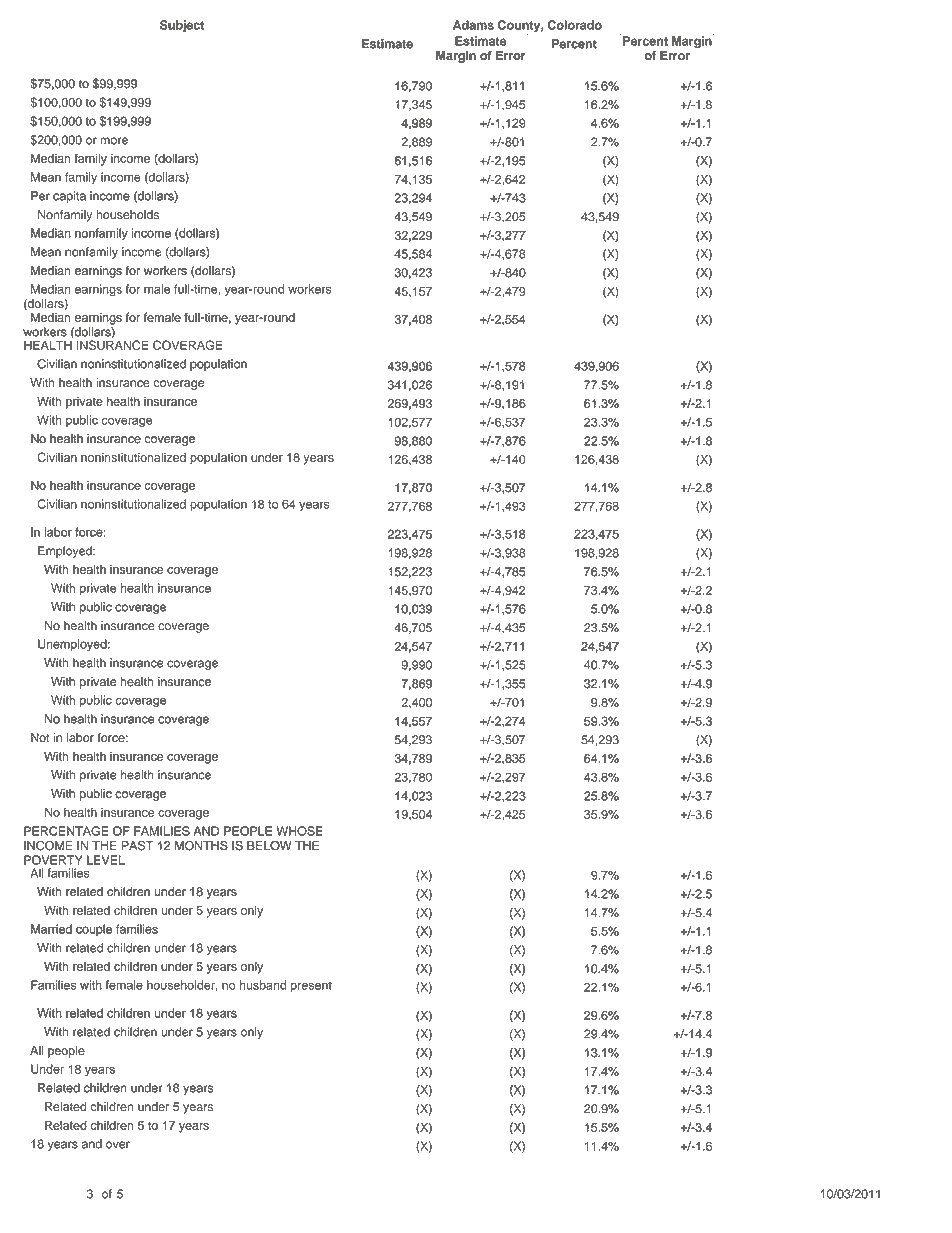 The image size is (952, 1233). Describe the element at coordinates (473, 25) in the screenshot. I see `Adams` at that location.
